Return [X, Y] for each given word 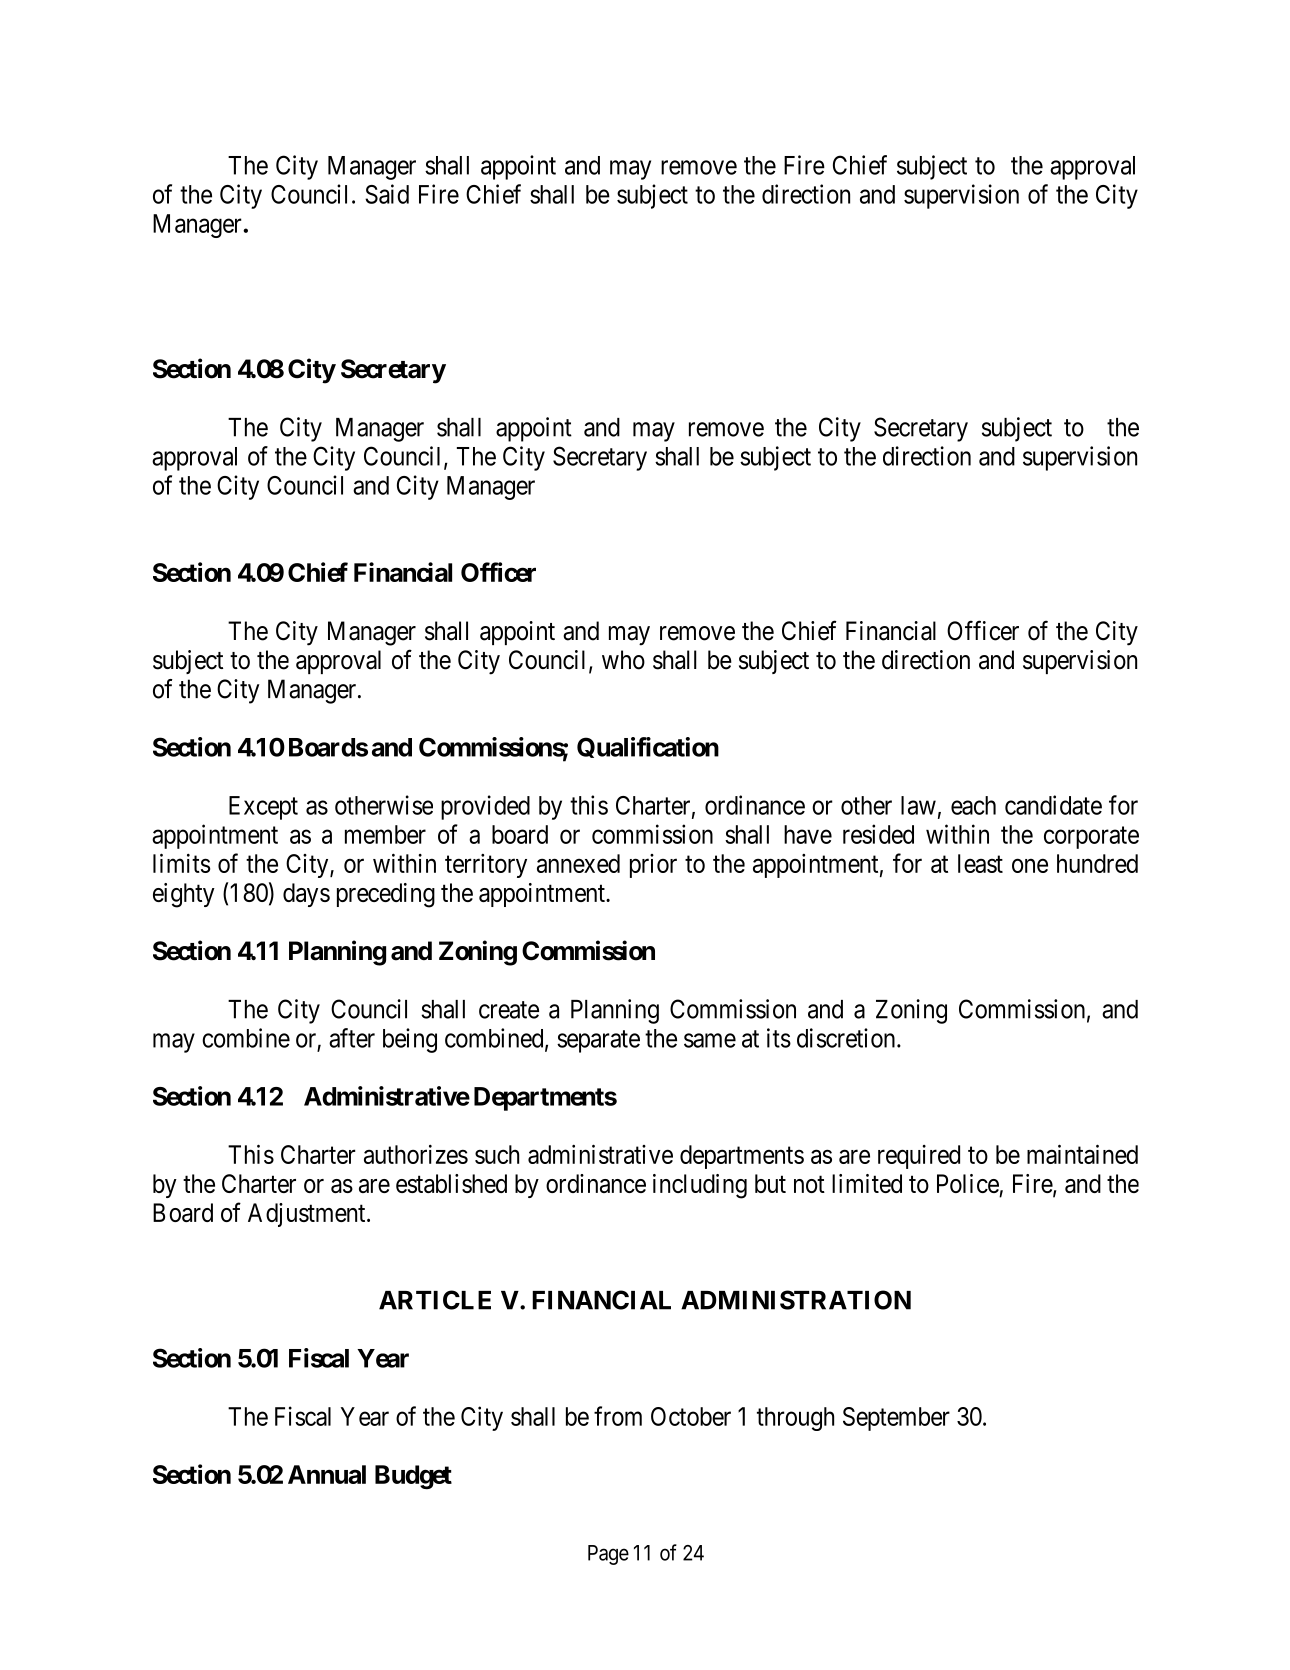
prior [653, 866]
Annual [327, 1474]
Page [608, 1555]
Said [387, 194]
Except [263, 808]
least [980, 863]
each [973, 805]
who [623, 660]
